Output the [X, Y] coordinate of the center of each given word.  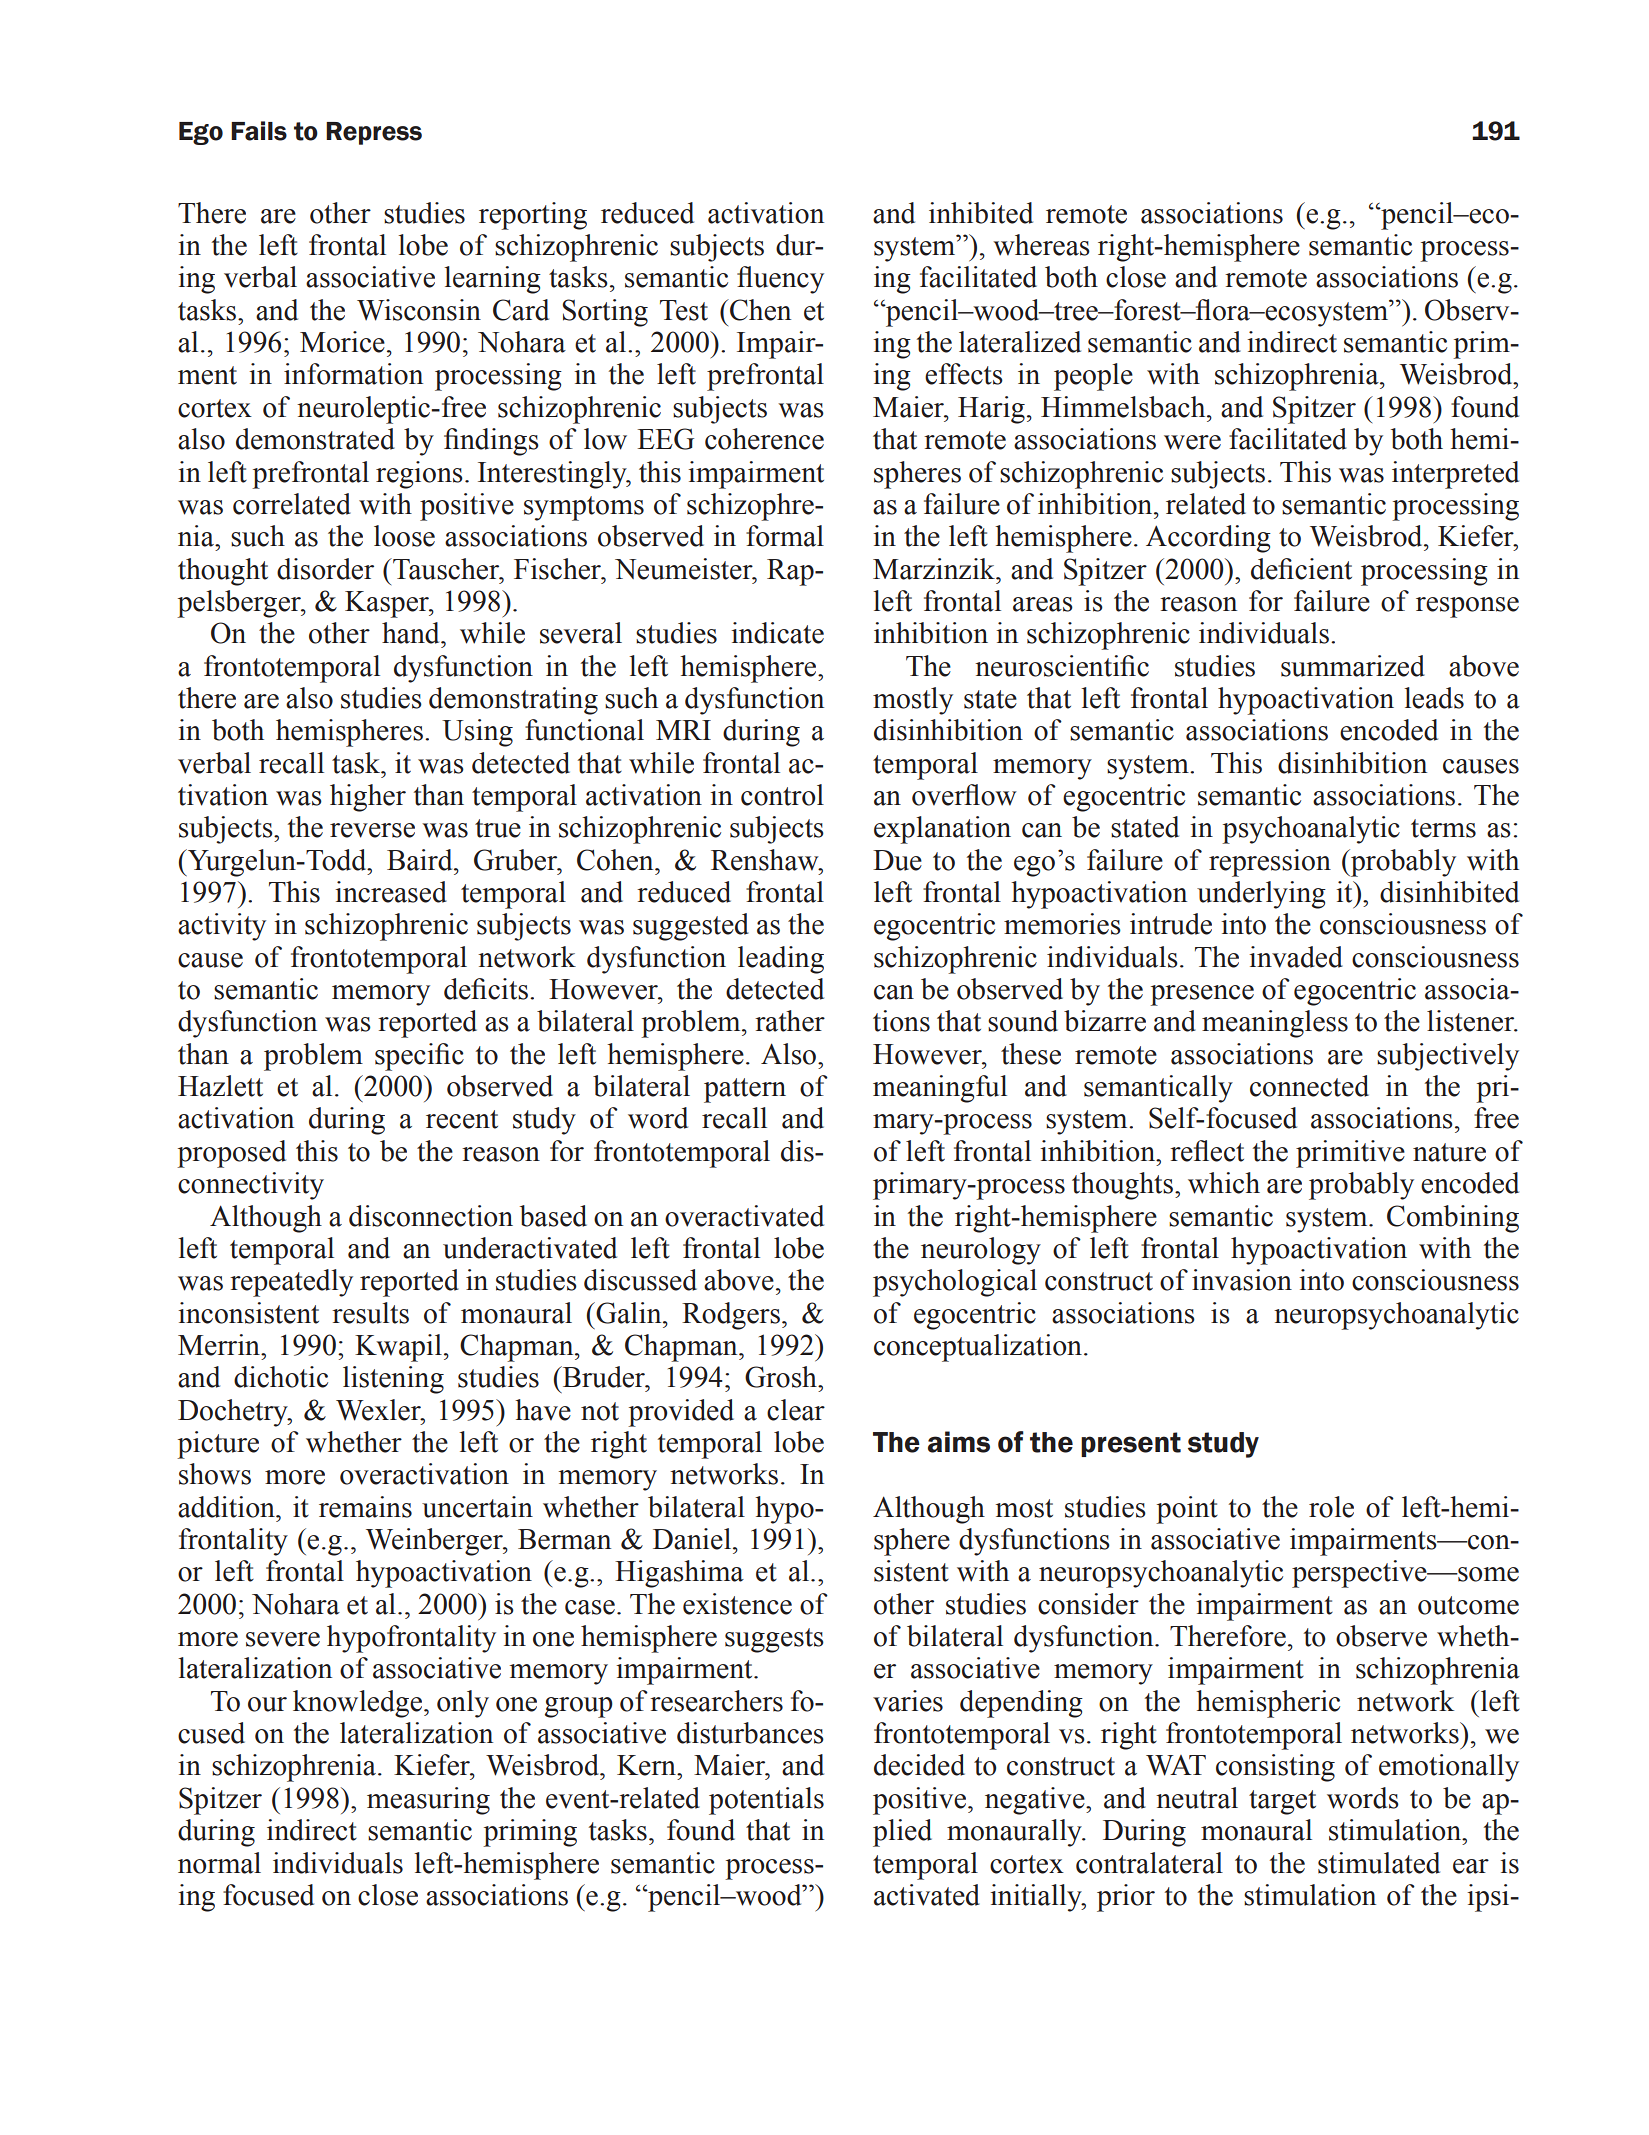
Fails [259, 131]
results [370, 1313]
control [782, 795]
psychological [955, 1283]
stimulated [1379, 1863]
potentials [766, 1801]
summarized [1353, 666]
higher [368, 798]
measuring [428, 1801]
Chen [759, 310]
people [1093, 377]
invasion [1242, 1280]
